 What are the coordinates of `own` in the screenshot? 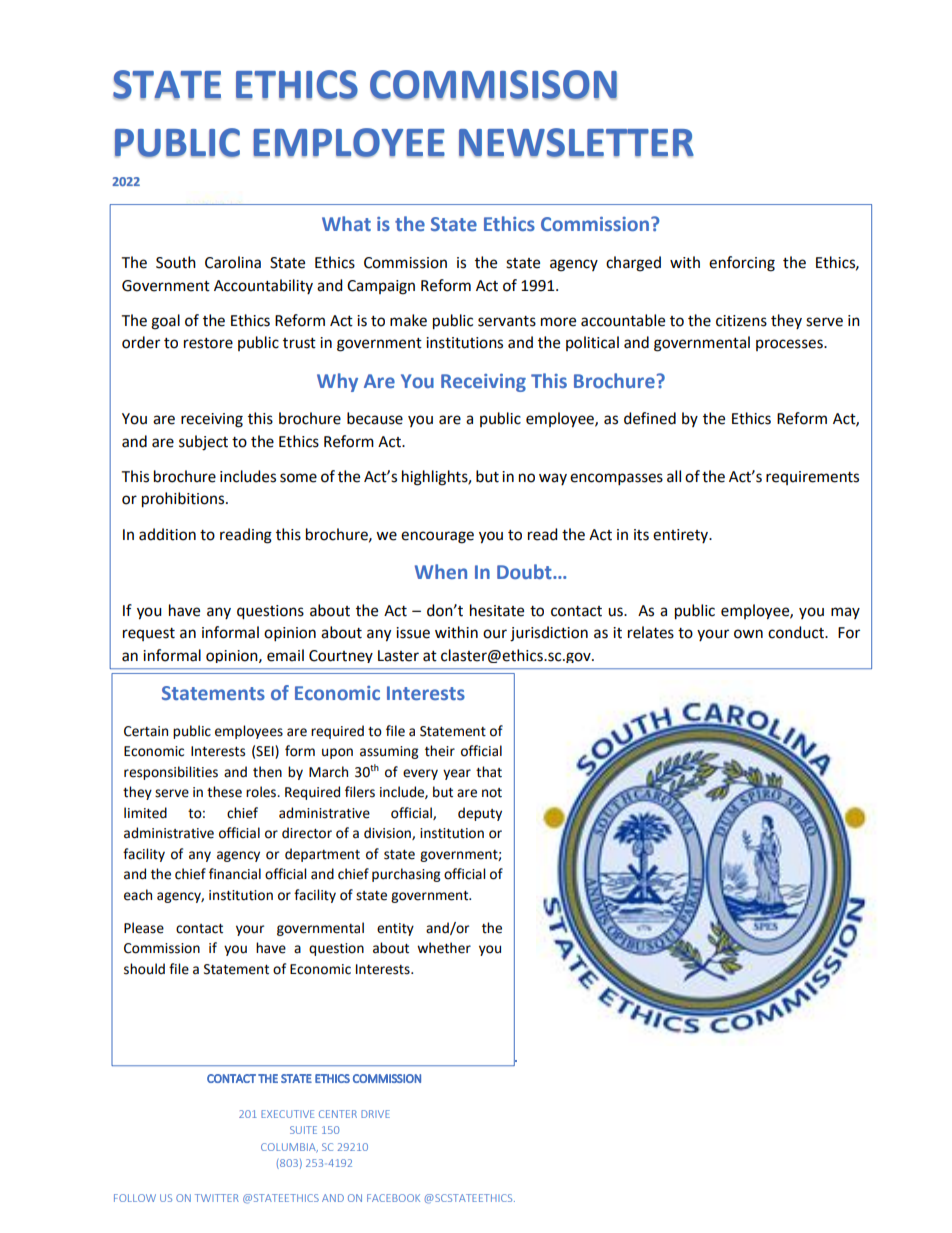 It's located at (748, 634).
